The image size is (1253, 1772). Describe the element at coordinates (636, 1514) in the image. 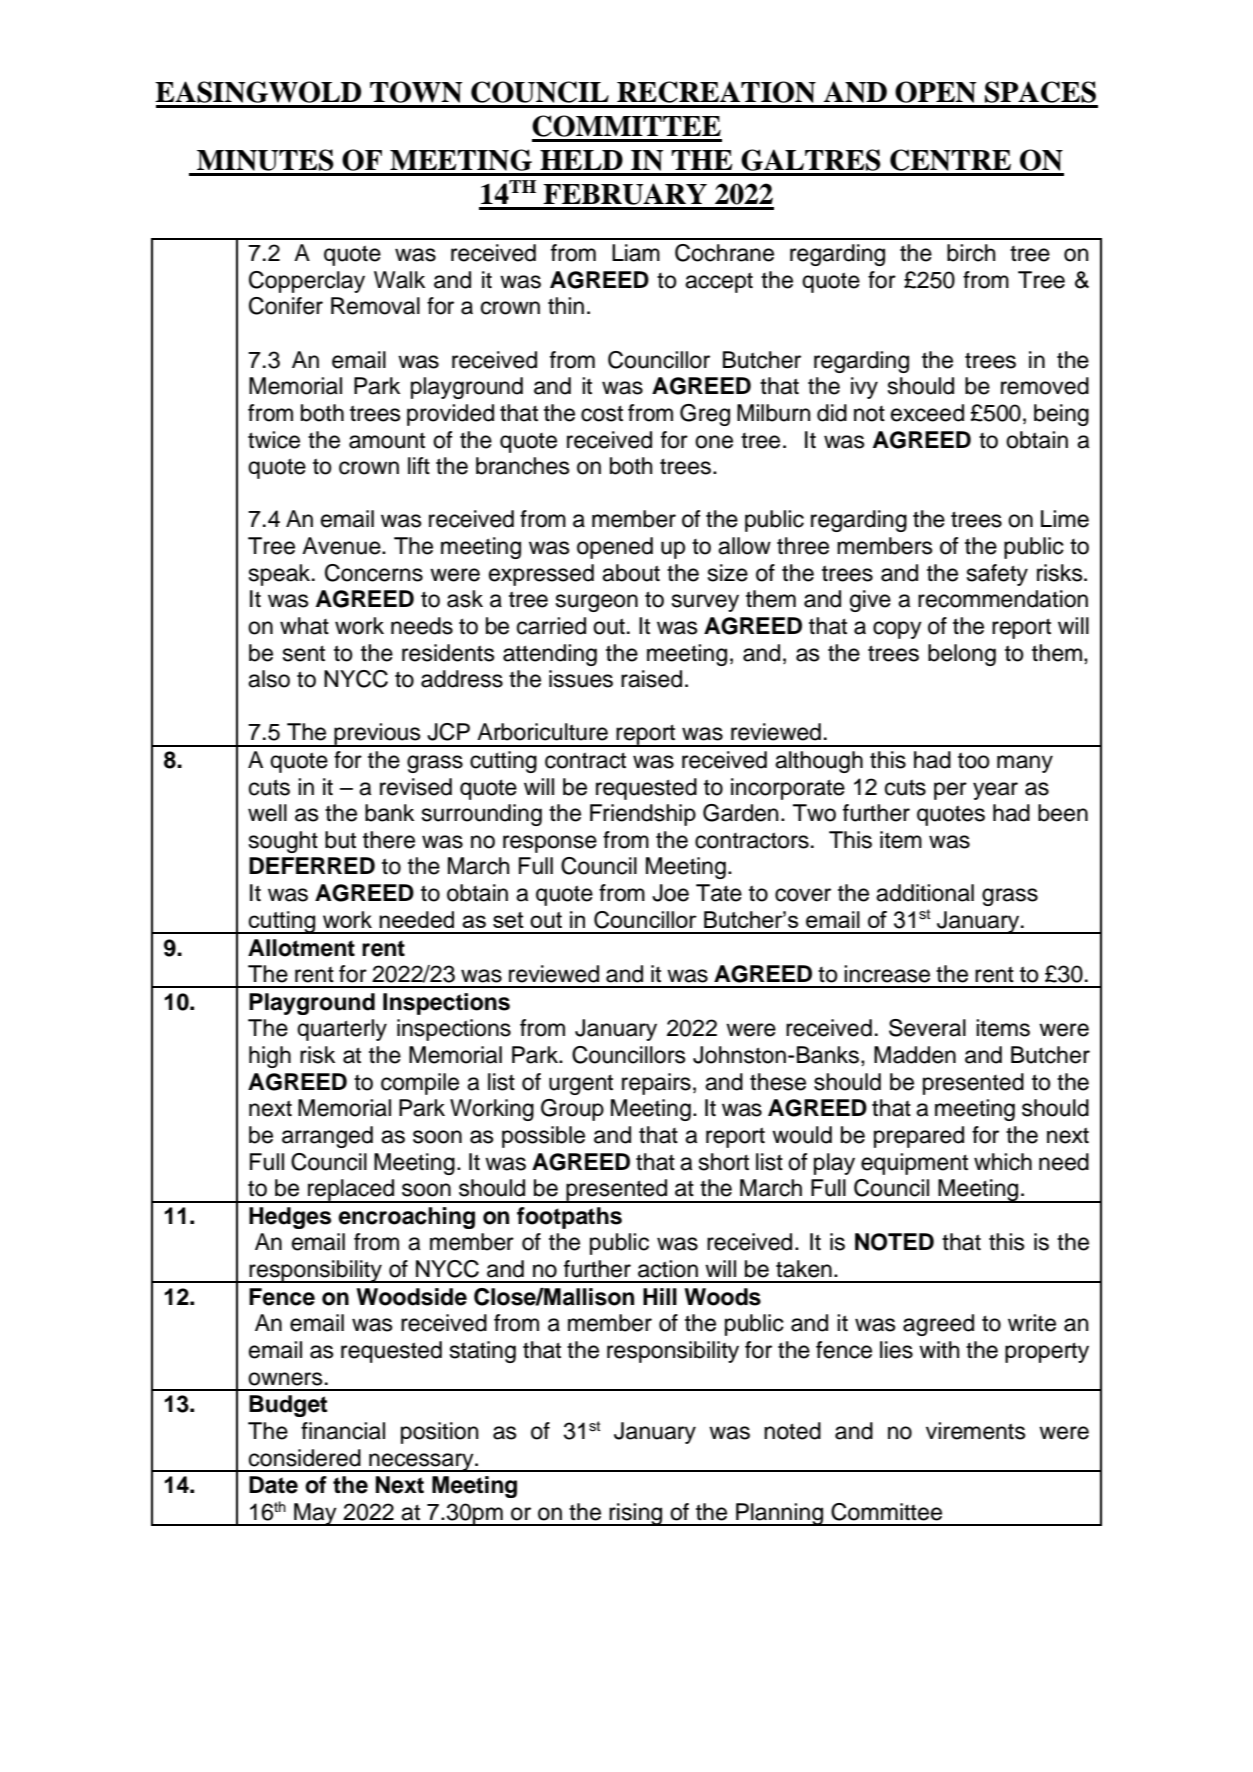

I see `rising` at that location.
